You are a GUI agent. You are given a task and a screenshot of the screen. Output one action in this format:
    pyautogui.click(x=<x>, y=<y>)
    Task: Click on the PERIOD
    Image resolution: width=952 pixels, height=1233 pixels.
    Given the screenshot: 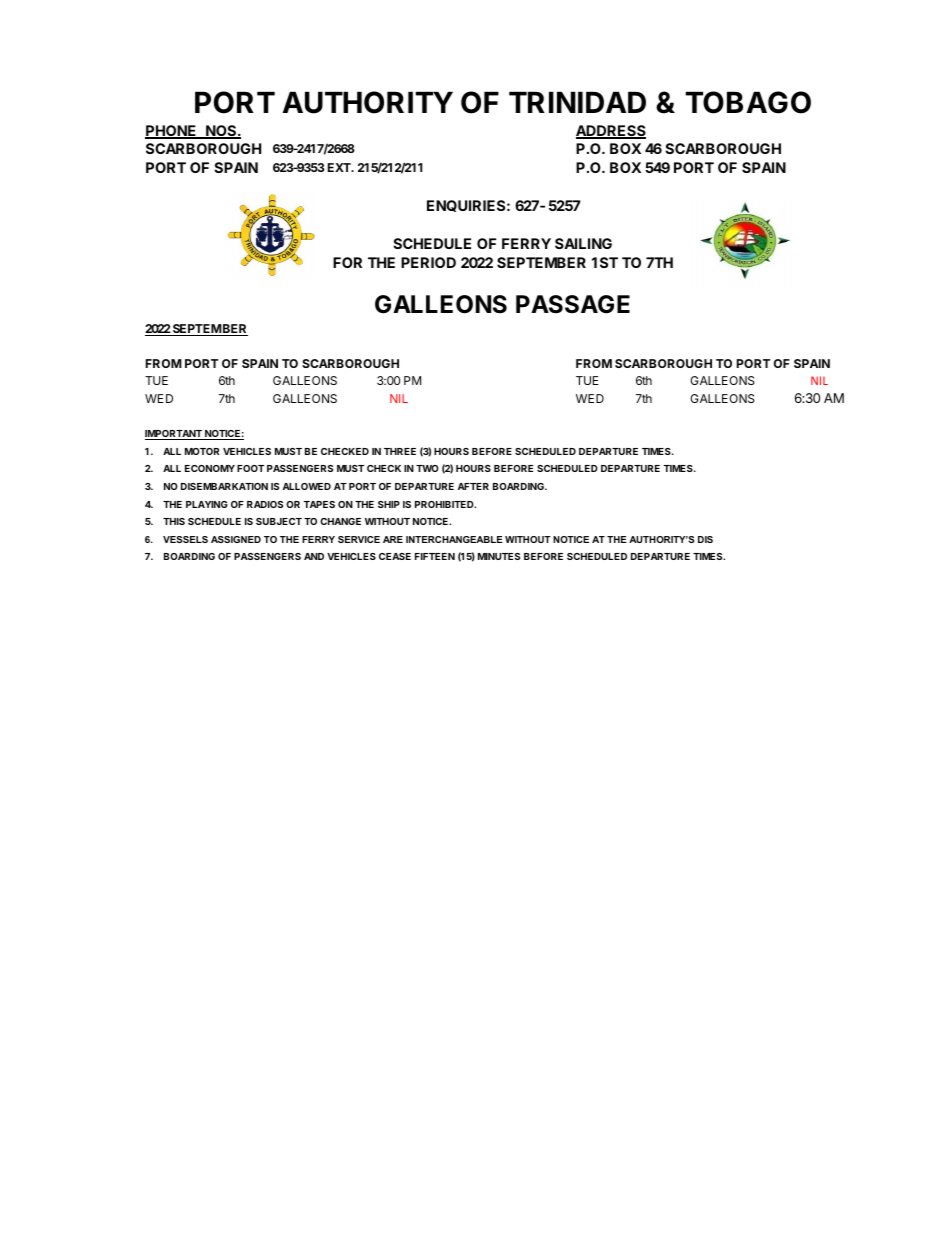 What is the action you would take?
    pyautogui.click(x=428, y=262)
